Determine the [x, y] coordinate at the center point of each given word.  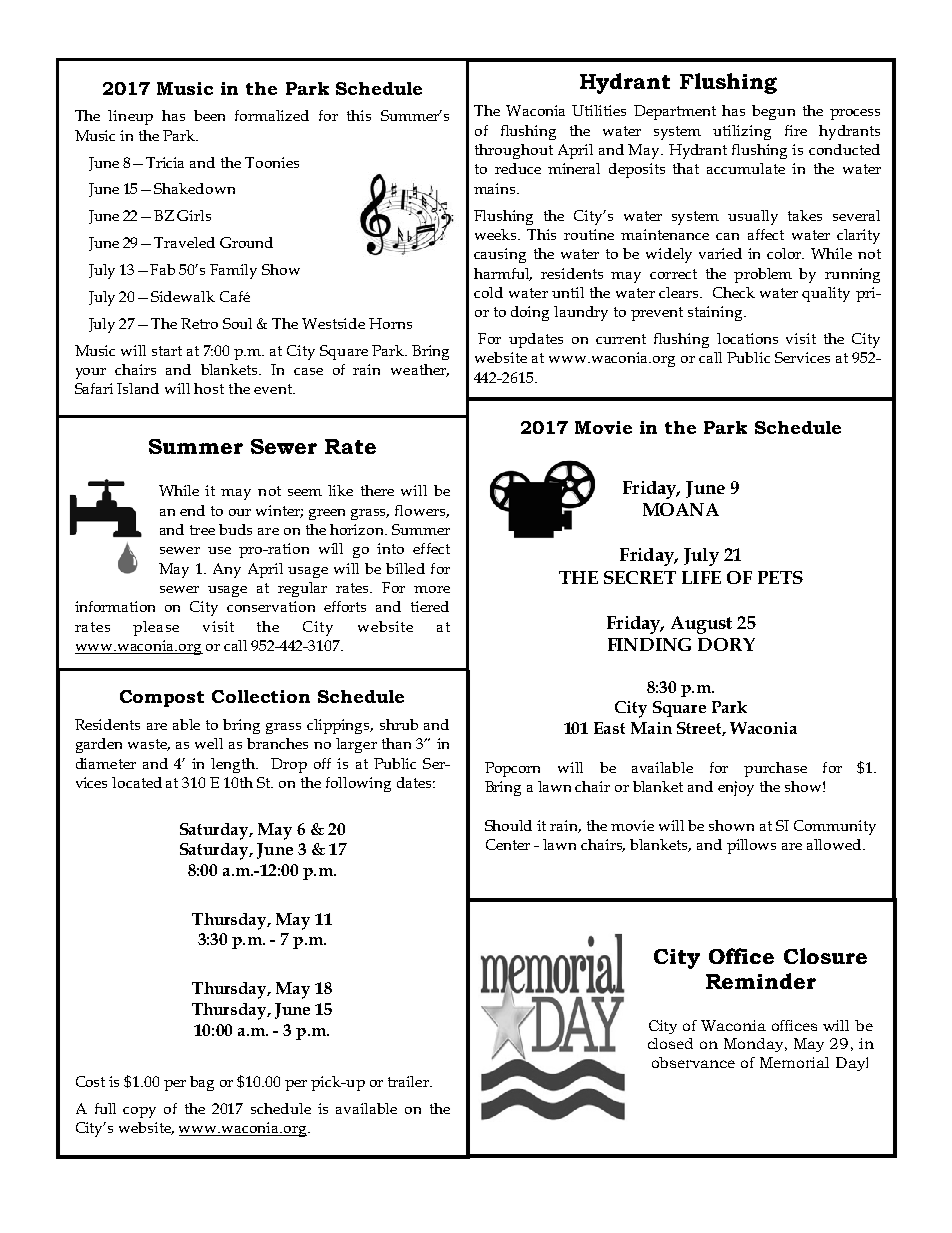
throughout [514, 151]
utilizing [742, 132]
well [209, 743]
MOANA [681, 509]
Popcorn [512, 769]
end [192, 510]
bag [202, 1083]
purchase [775, 769]
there [377, 490]
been [209, 115]
